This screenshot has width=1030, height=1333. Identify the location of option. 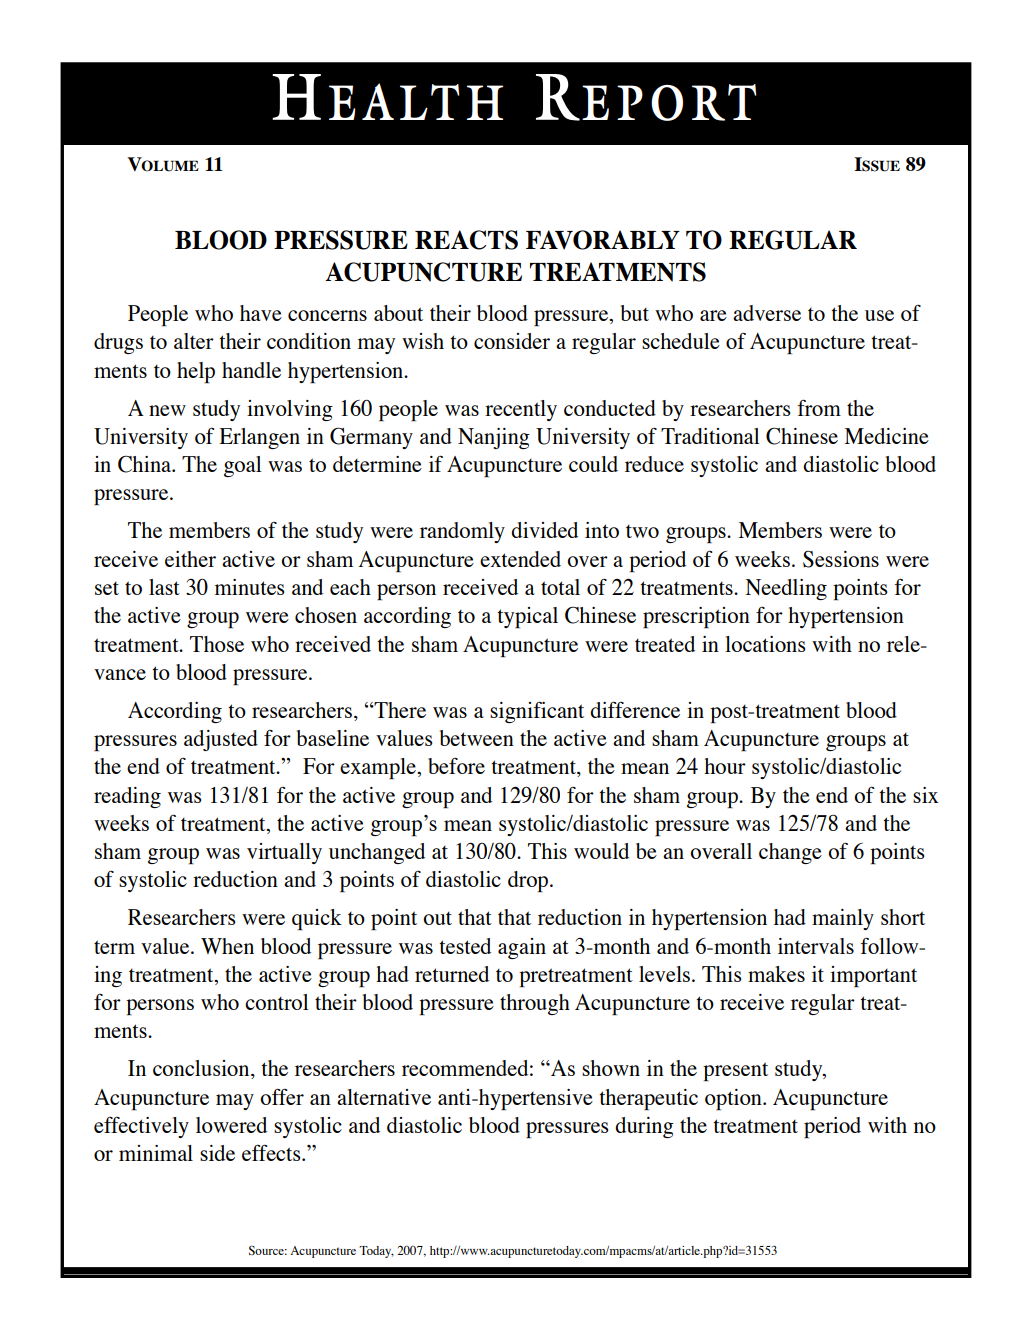
(734, 1099).
